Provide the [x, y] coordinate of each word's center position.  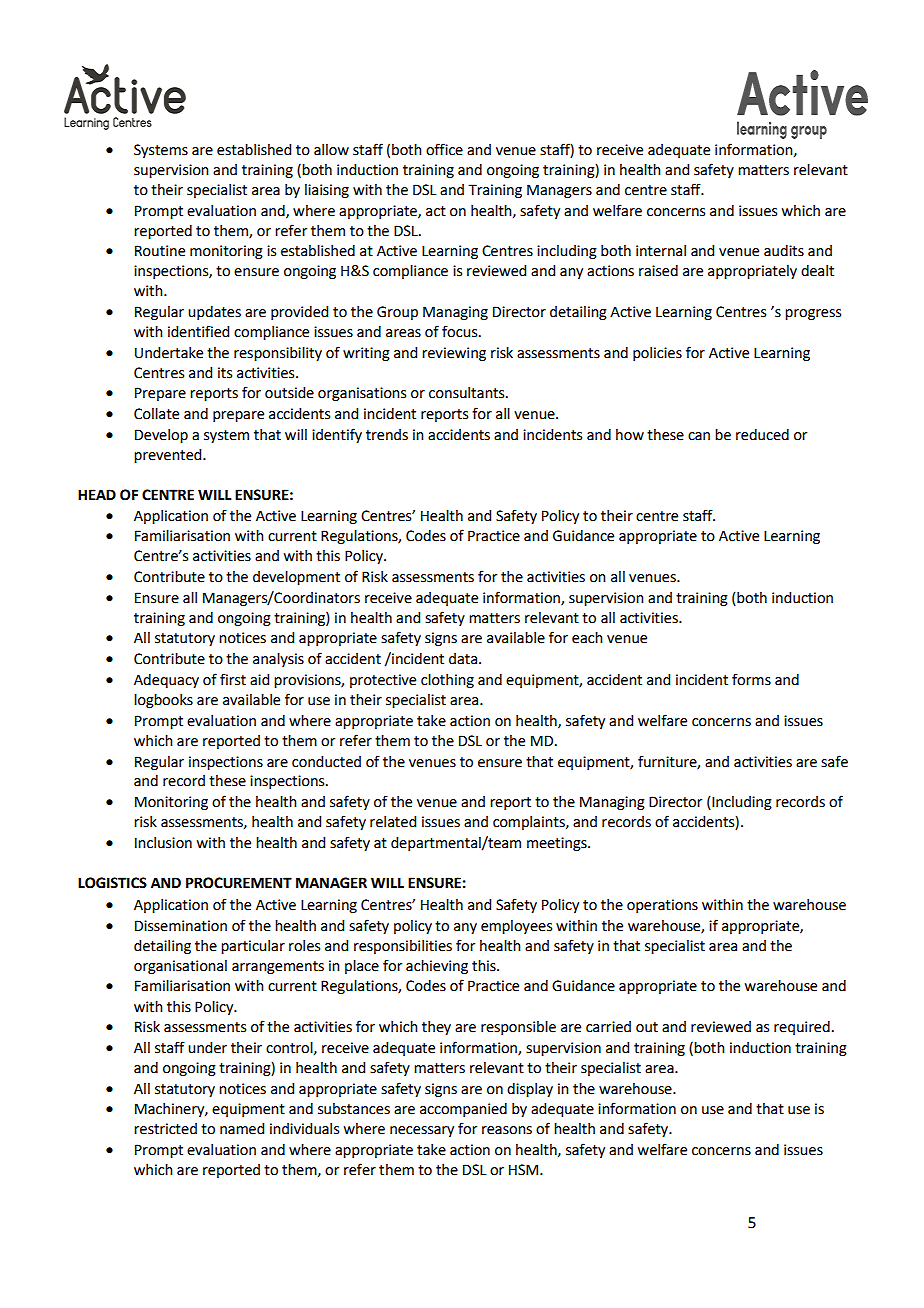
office [444, 149]
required [802, 1028]
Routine [160, 251]
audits [784, 251]
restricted [165, 1129]
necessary [422, 1131]
